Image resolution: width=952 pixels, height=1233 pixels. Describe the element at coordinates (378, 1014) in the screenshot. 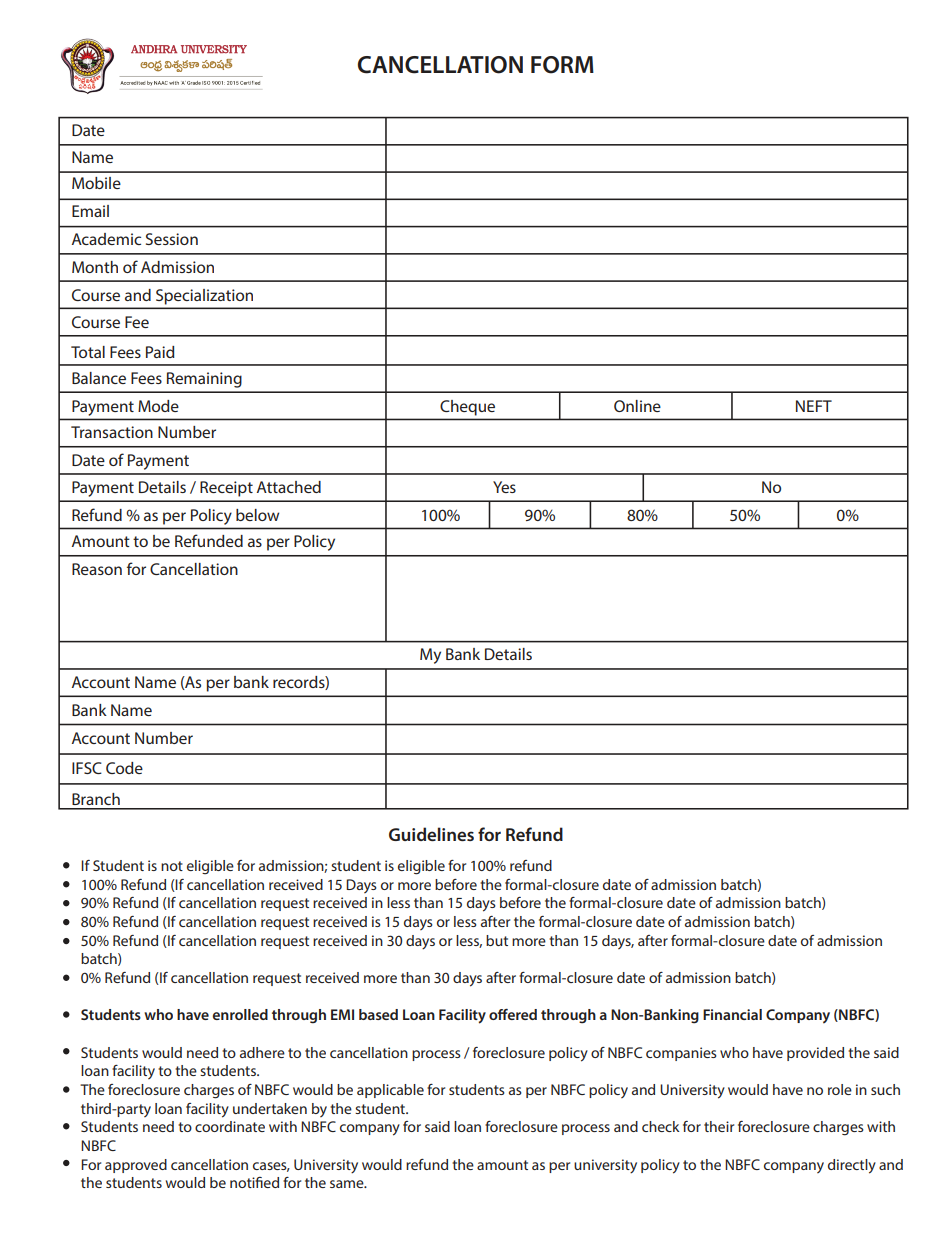

I see `based` at that location.
